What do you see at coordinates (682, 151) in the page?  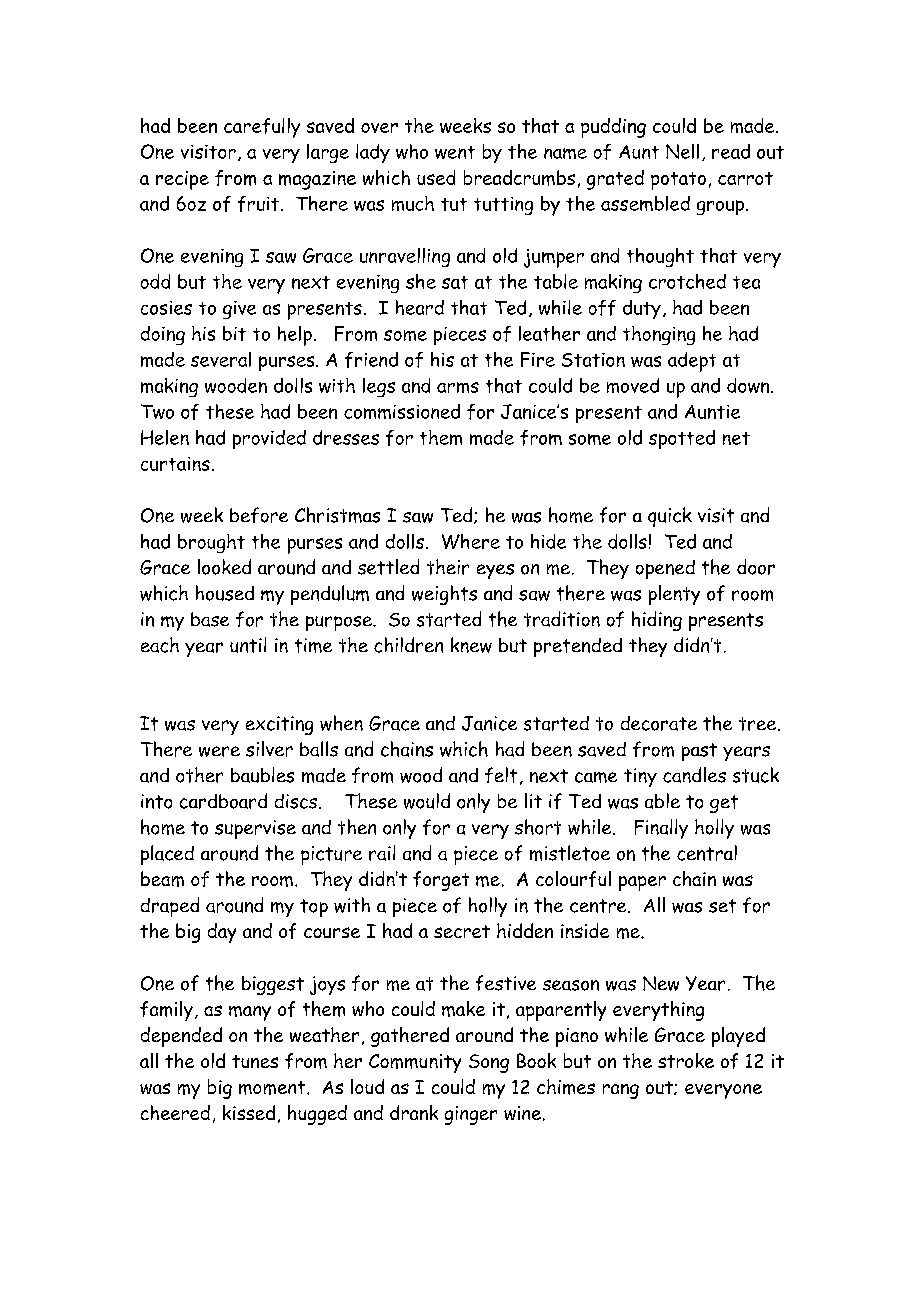 I see `Nell` at bounding box center [682, 151].
